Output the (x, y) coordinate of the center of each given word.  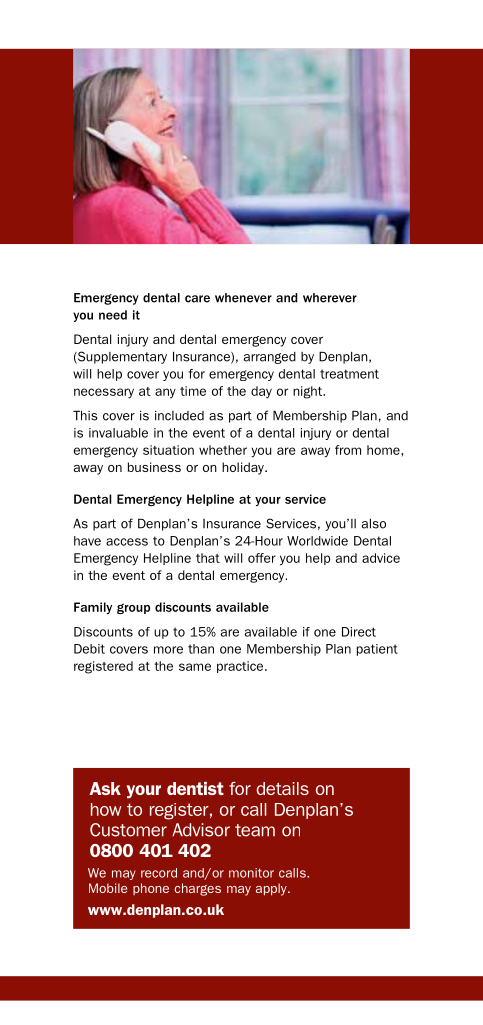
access (127, 542)
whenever (243, 298)
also (374, 524)
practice (241, 667)
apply (272, 889)
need (113, 315)
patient (377, 650)
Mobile (108, 888)
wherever (330, 298)
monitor (251, 873)
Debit (89, 649)
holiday (244, 468)
